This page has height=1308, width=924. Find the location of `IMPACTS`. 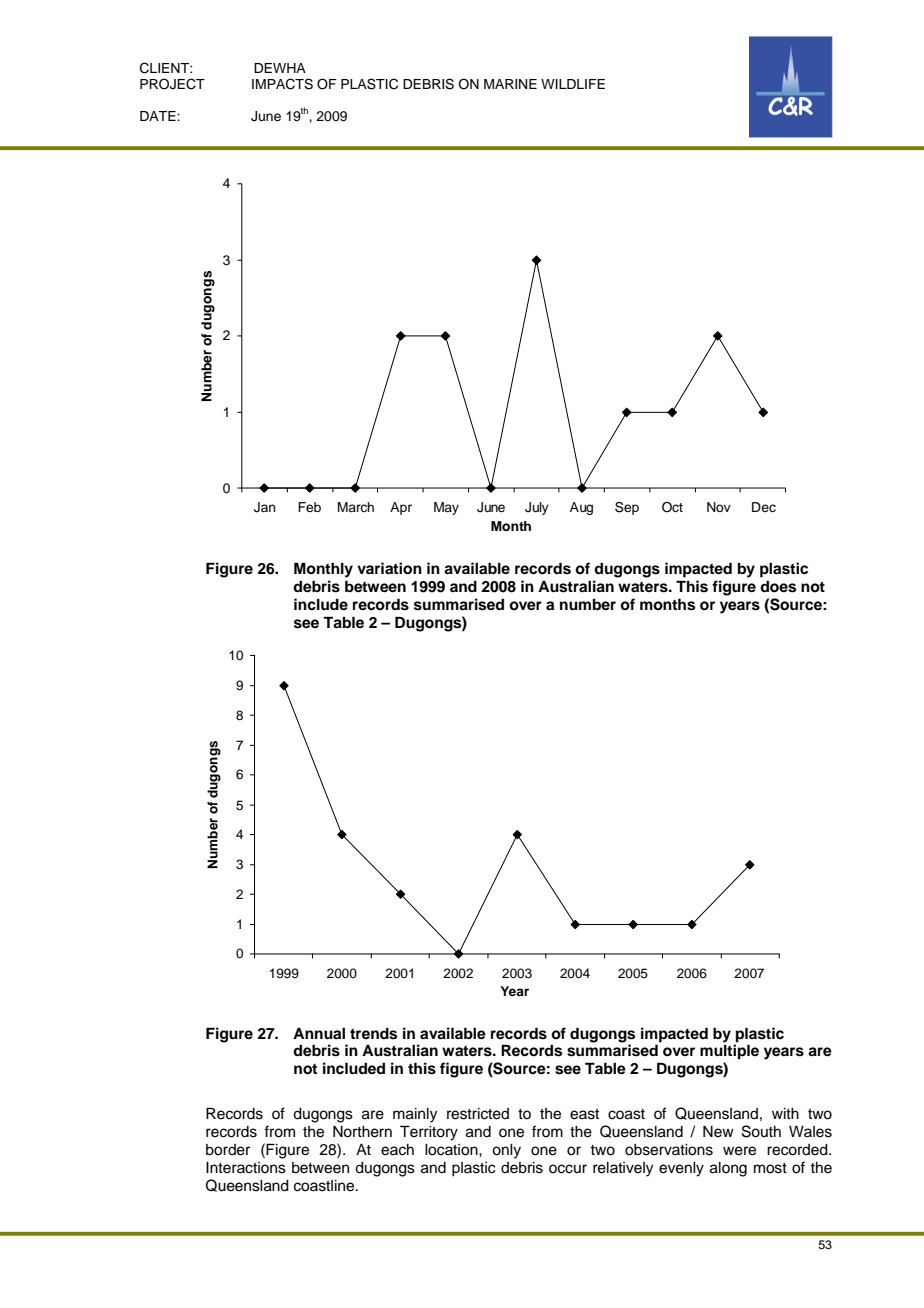

IMPACTS is located at coordinates (282, 84).
